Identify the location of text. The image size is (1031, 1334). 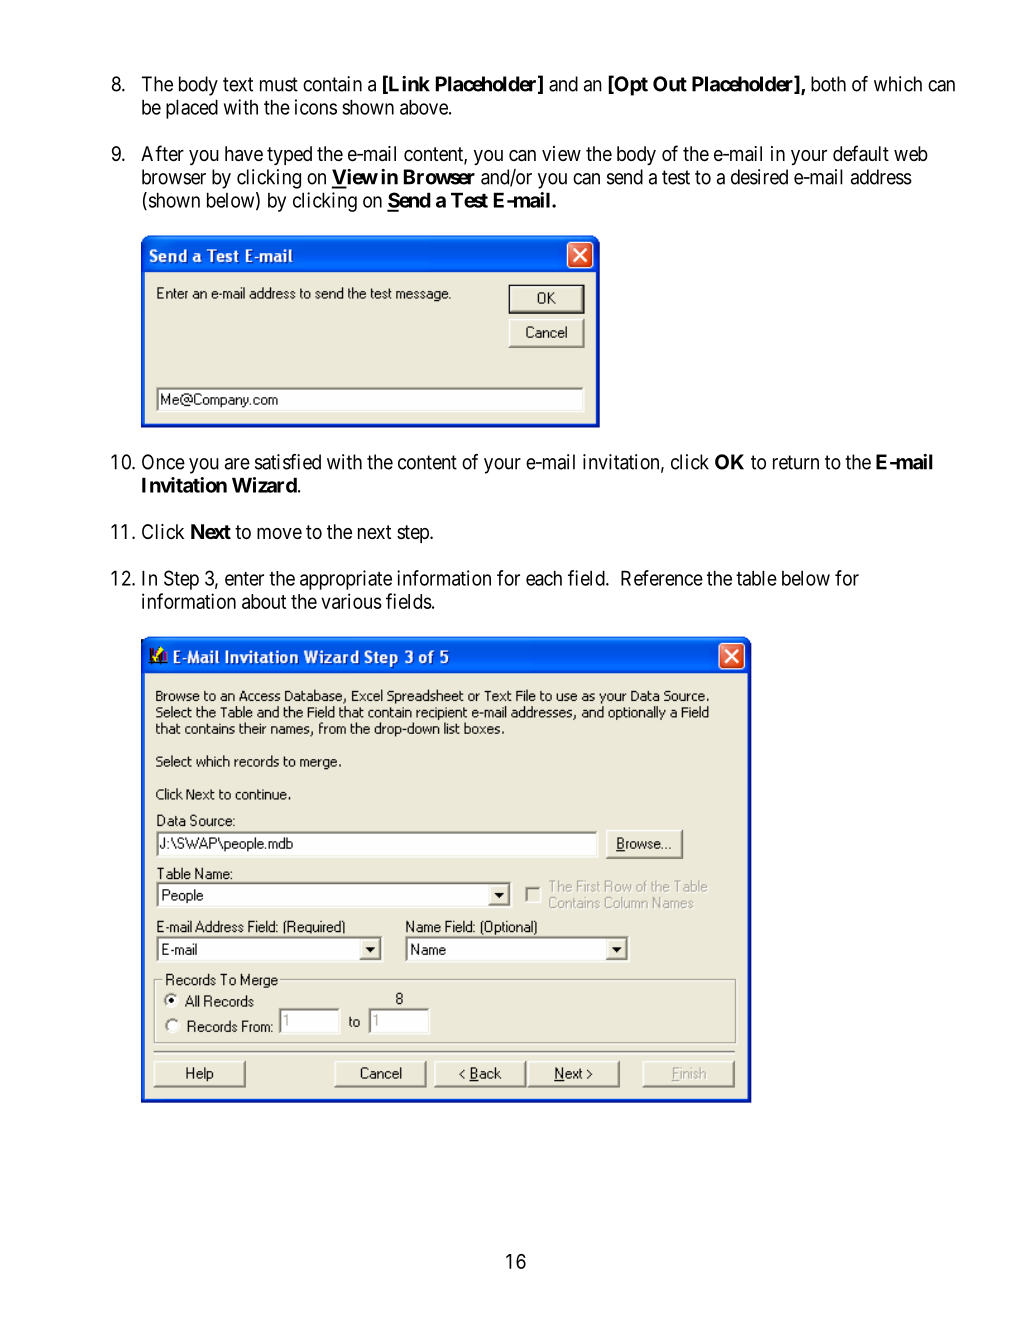
(238, 84).
